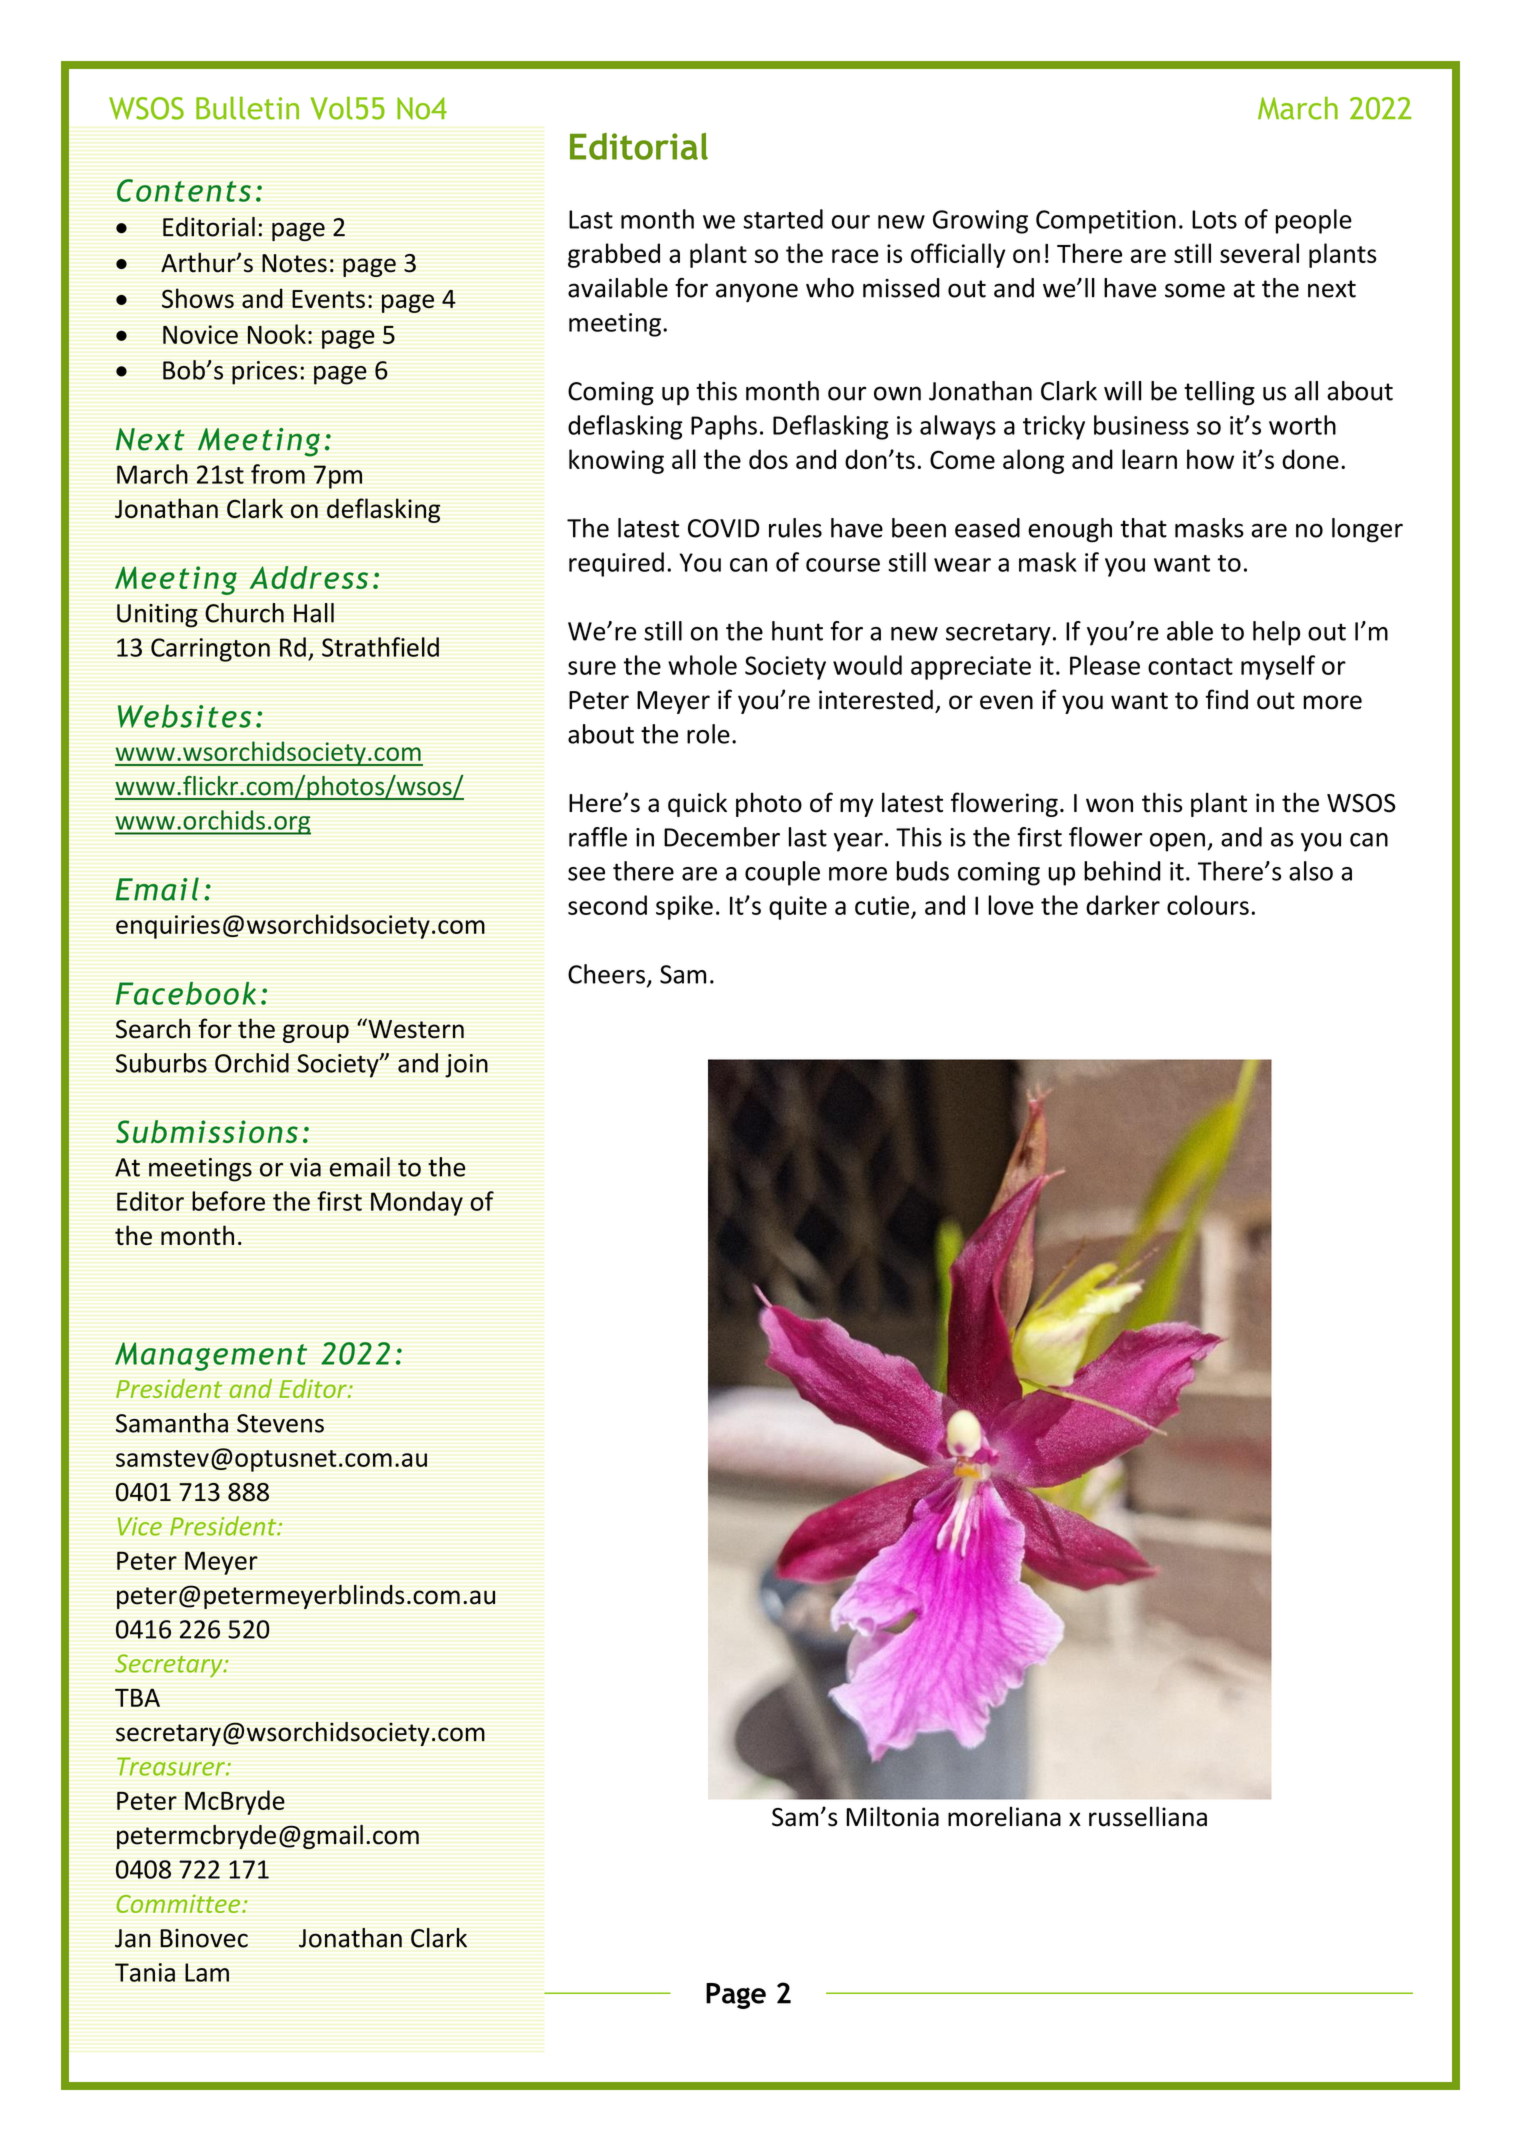 The height and width of the image is (2151, 1521). What do you see at coordinates (211, 1356) in the image?
I see `Management` at bounding box center [211, 1356].
